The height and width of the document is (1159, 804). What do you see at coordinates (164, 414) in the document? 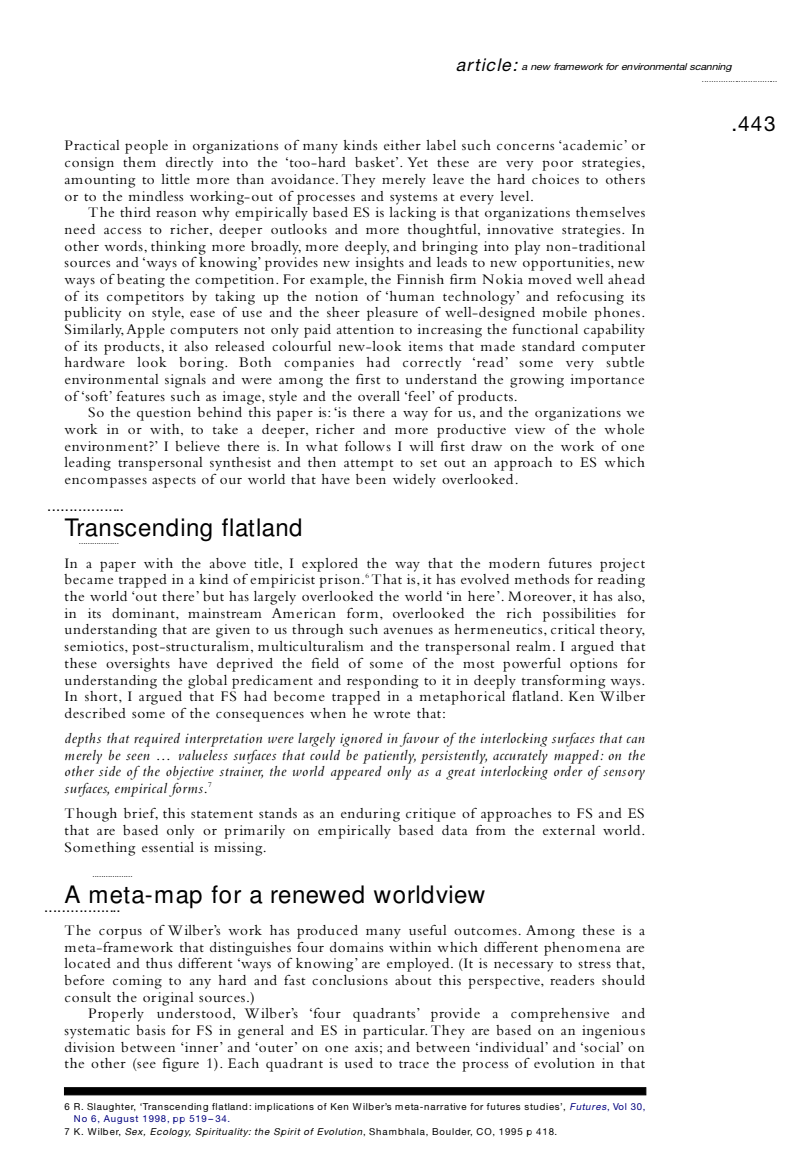
I see `question` at bounding box center [164, 414].
